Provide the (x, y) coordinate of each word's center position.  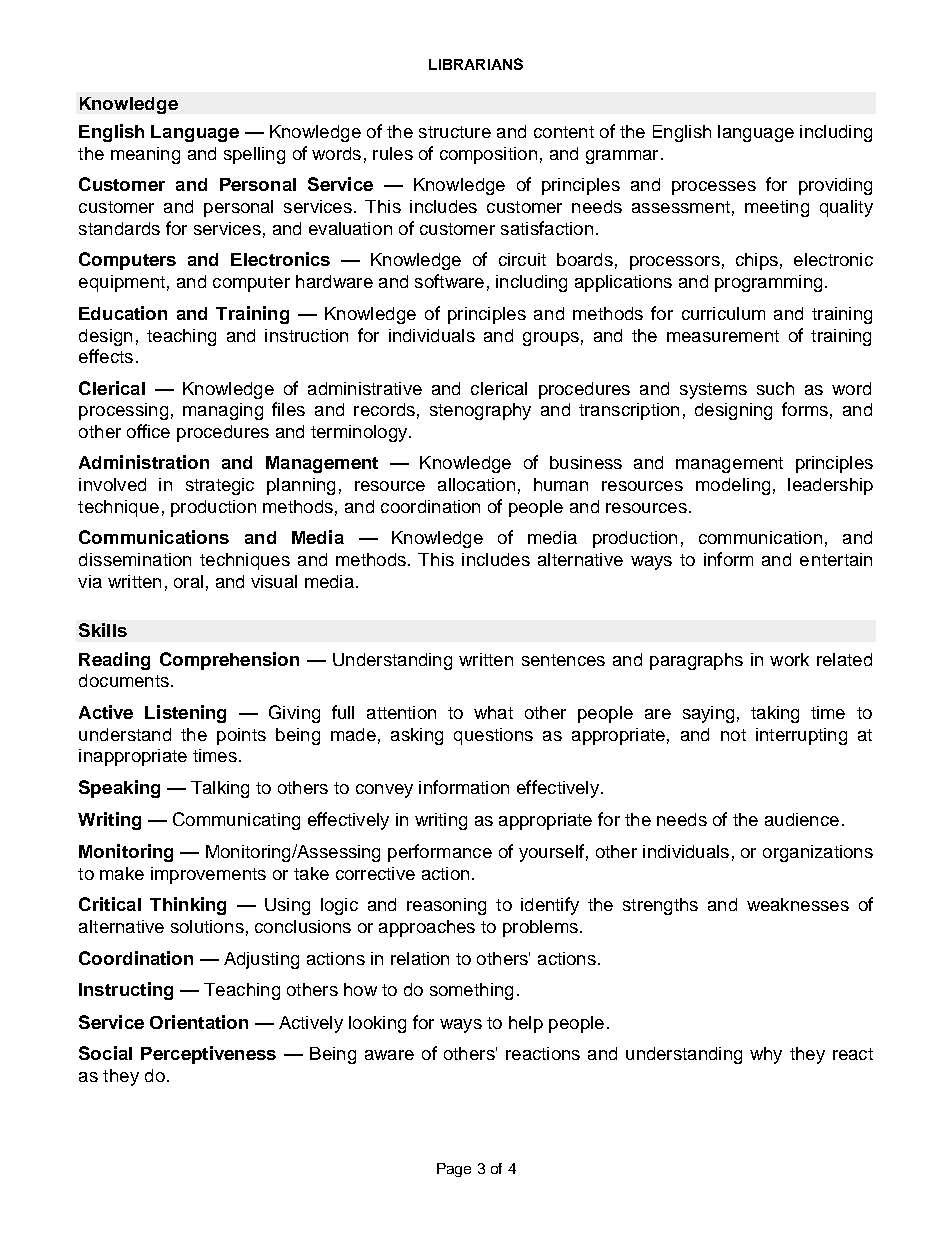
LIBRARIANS (476, 64)
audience (802, 819)
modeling (733, 486)
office (148, 431)
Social (105, 1053)
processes (714, 188)
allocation (476, 484)
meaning (145, 155)
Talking (220, 789)
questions (493, 736)
